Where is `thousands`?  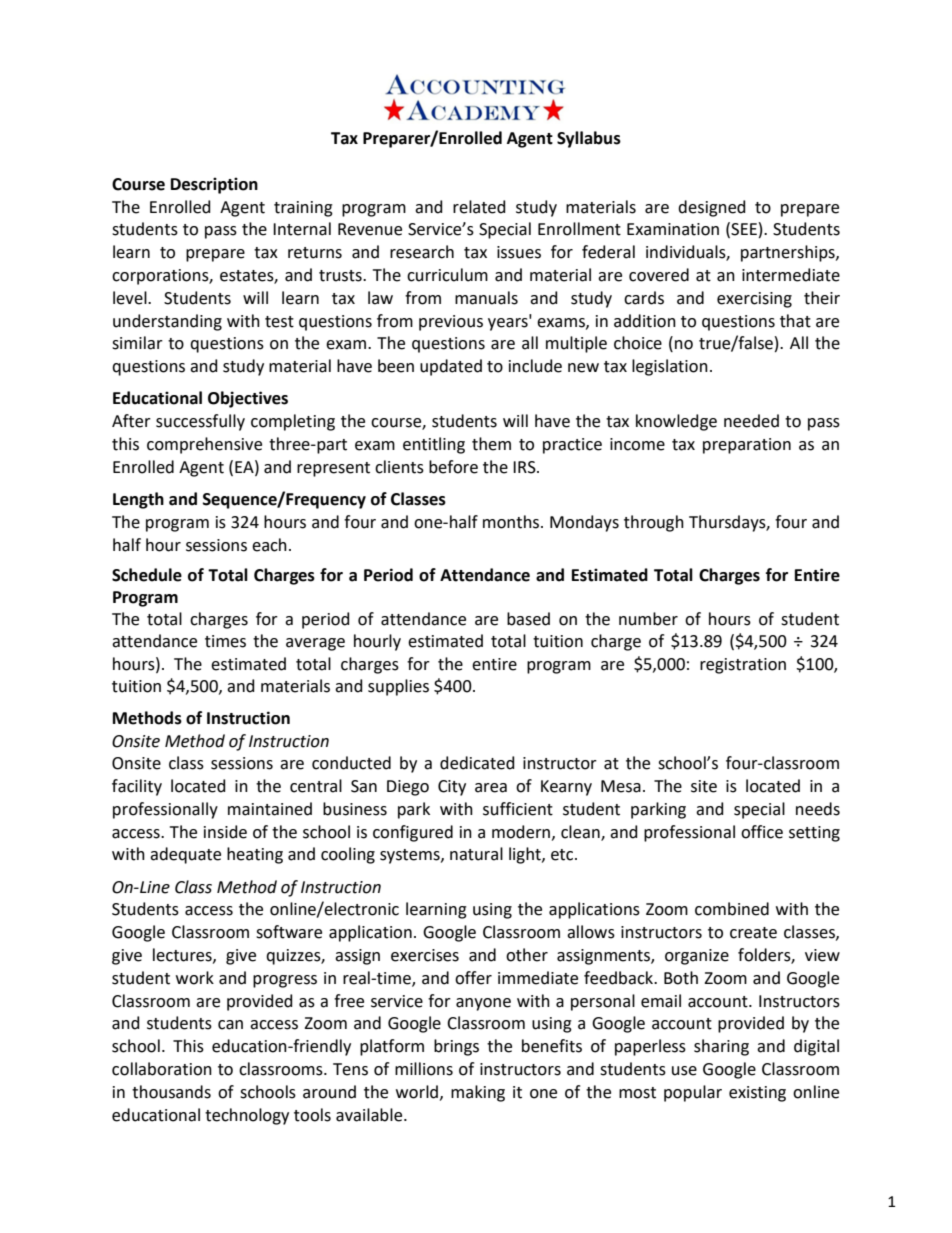 thousands is located at coordinates (171, 1092).
